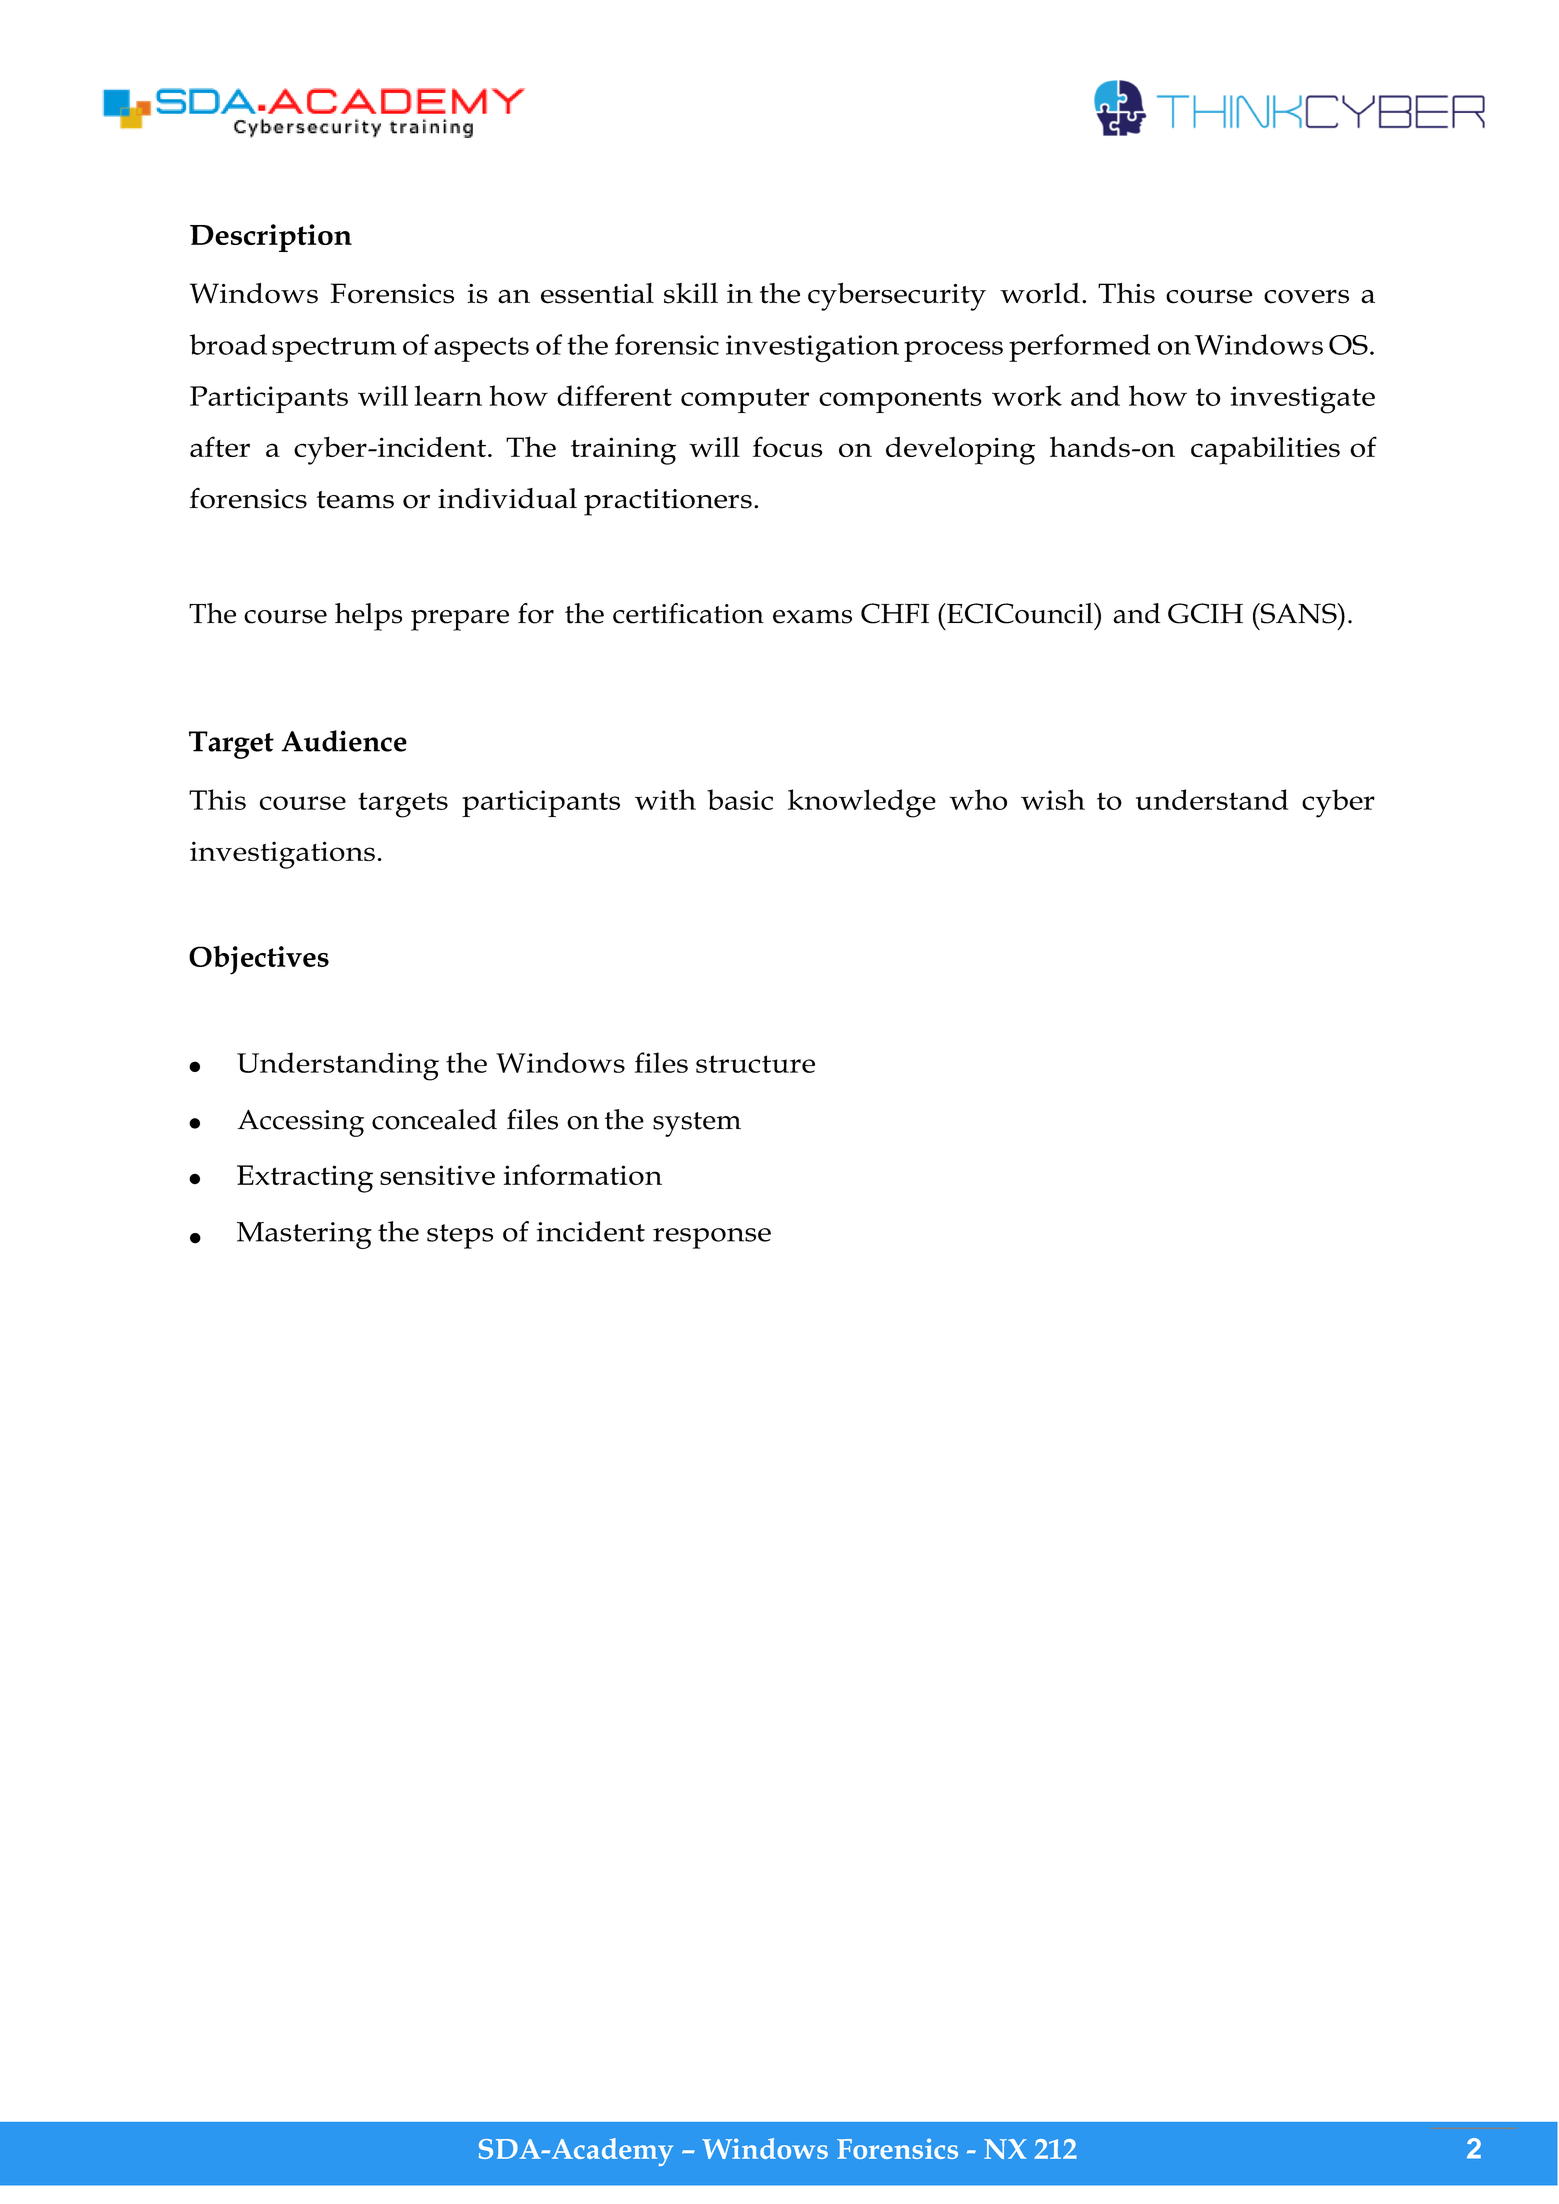 Image resolution: width=1559 pixels, height=2204 pixels. I want to click on wish, so click(1053, 799).
